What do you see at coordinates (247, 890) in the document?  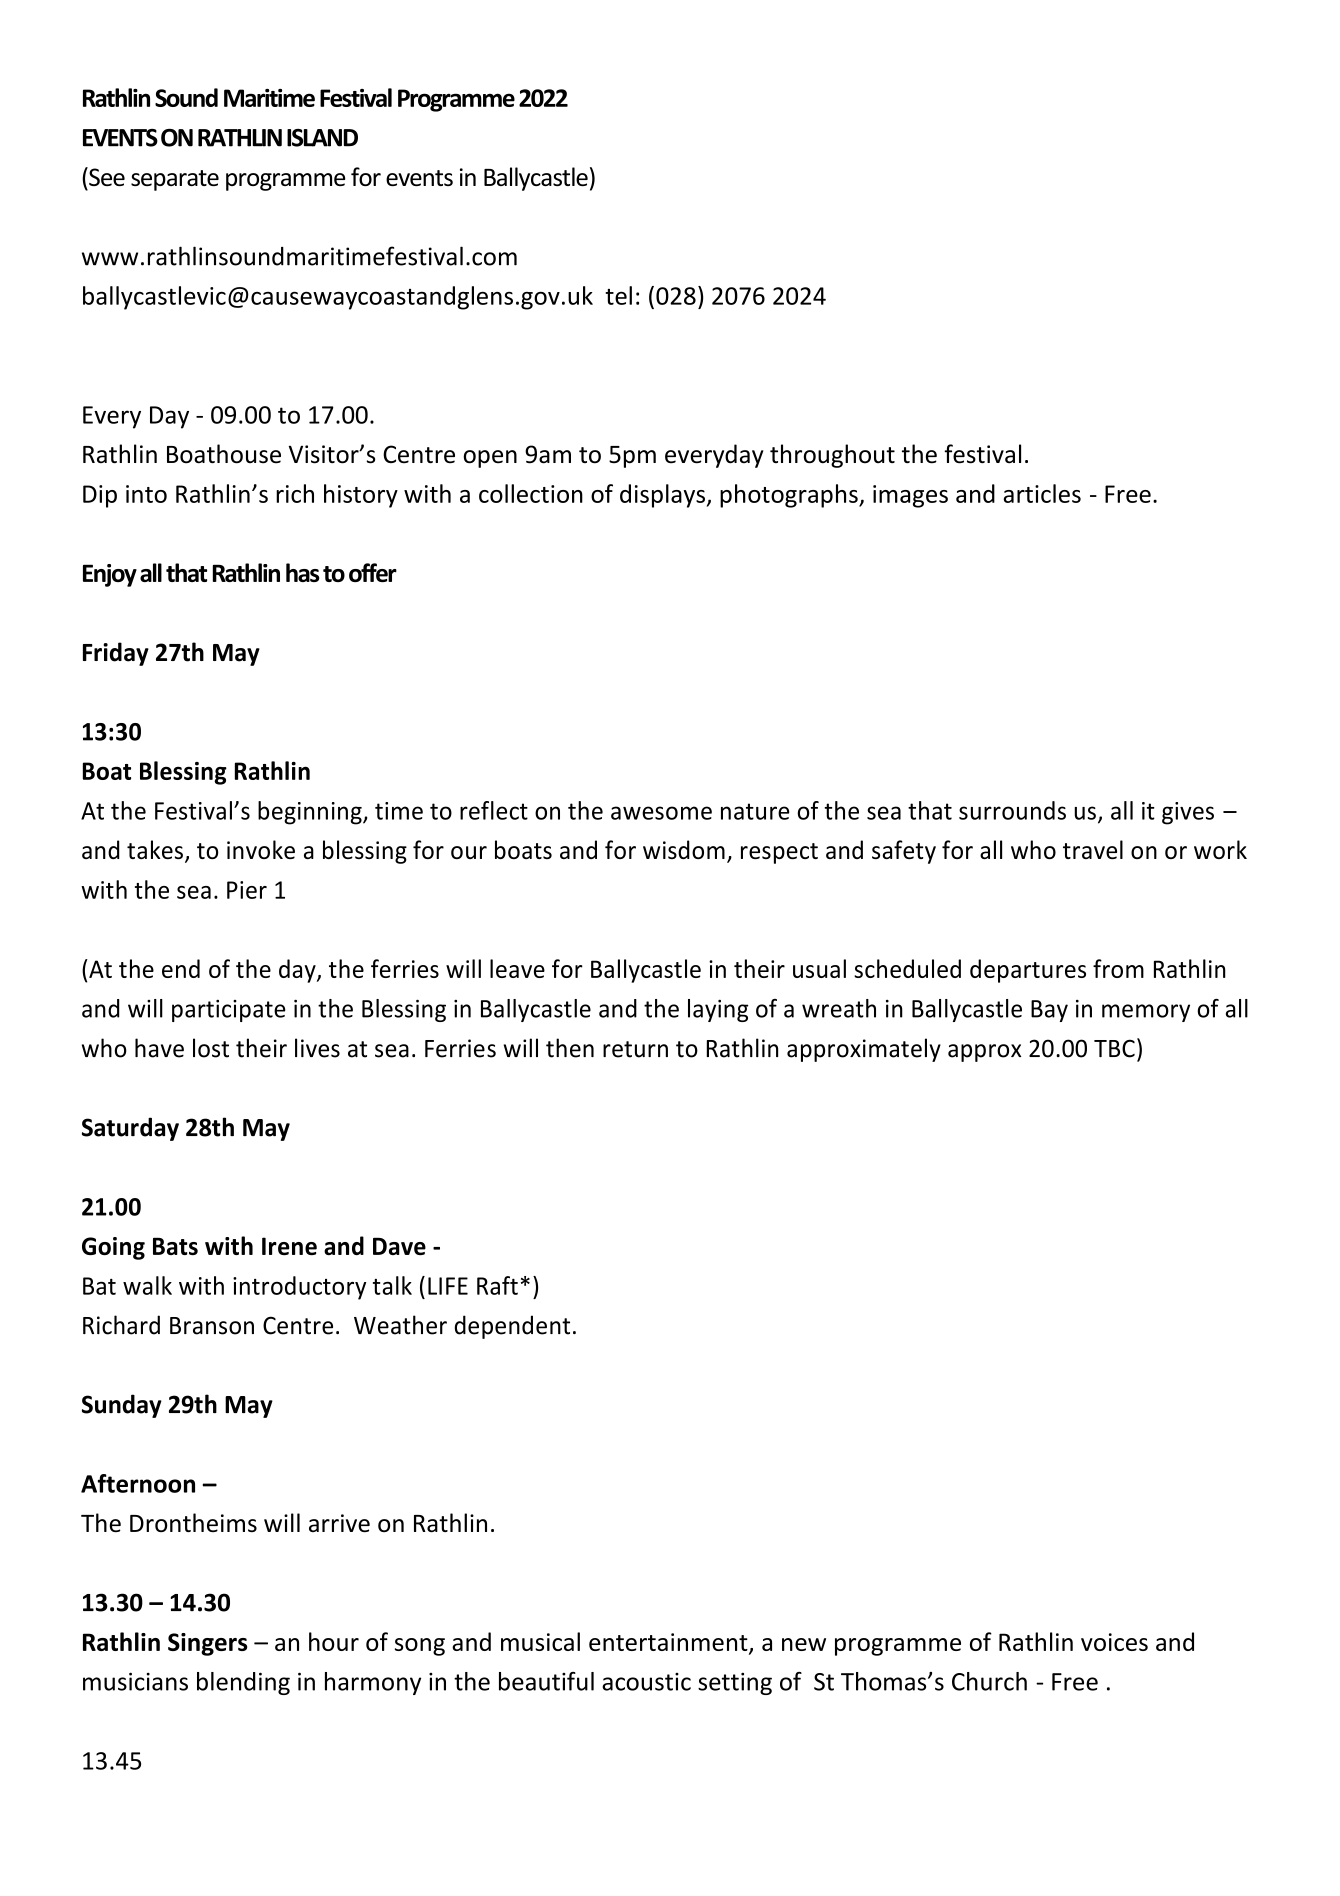 I see `Pier` at bounding box center [247, 890].
